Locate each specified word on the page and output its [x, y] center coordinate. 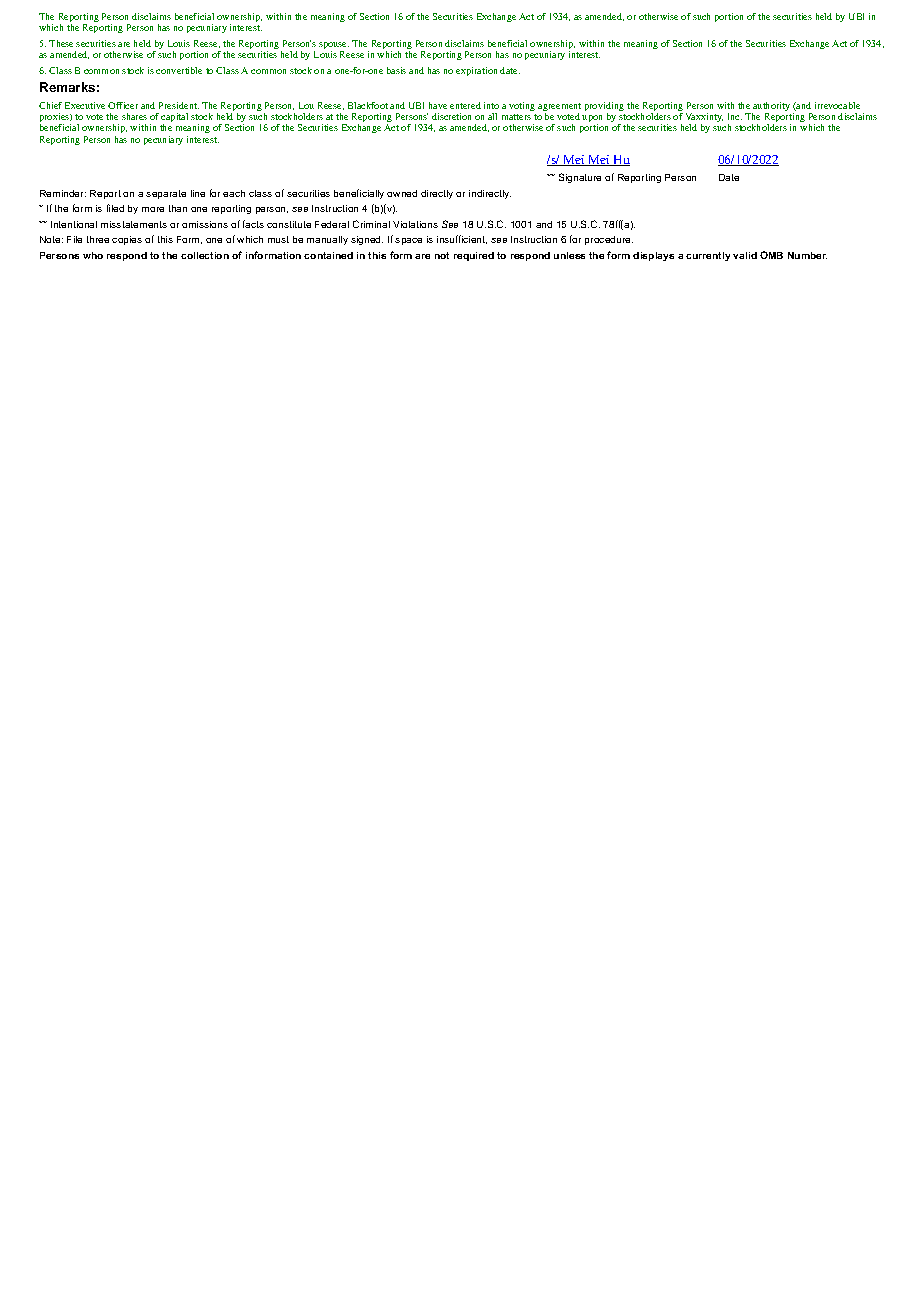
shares [134, 116]
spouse [334, 47]
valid [745, 255]
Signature [580, 178]
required [474, 256]
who [93, 255]
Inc [735, 116]
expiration [476, 71]
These [61, 43]
